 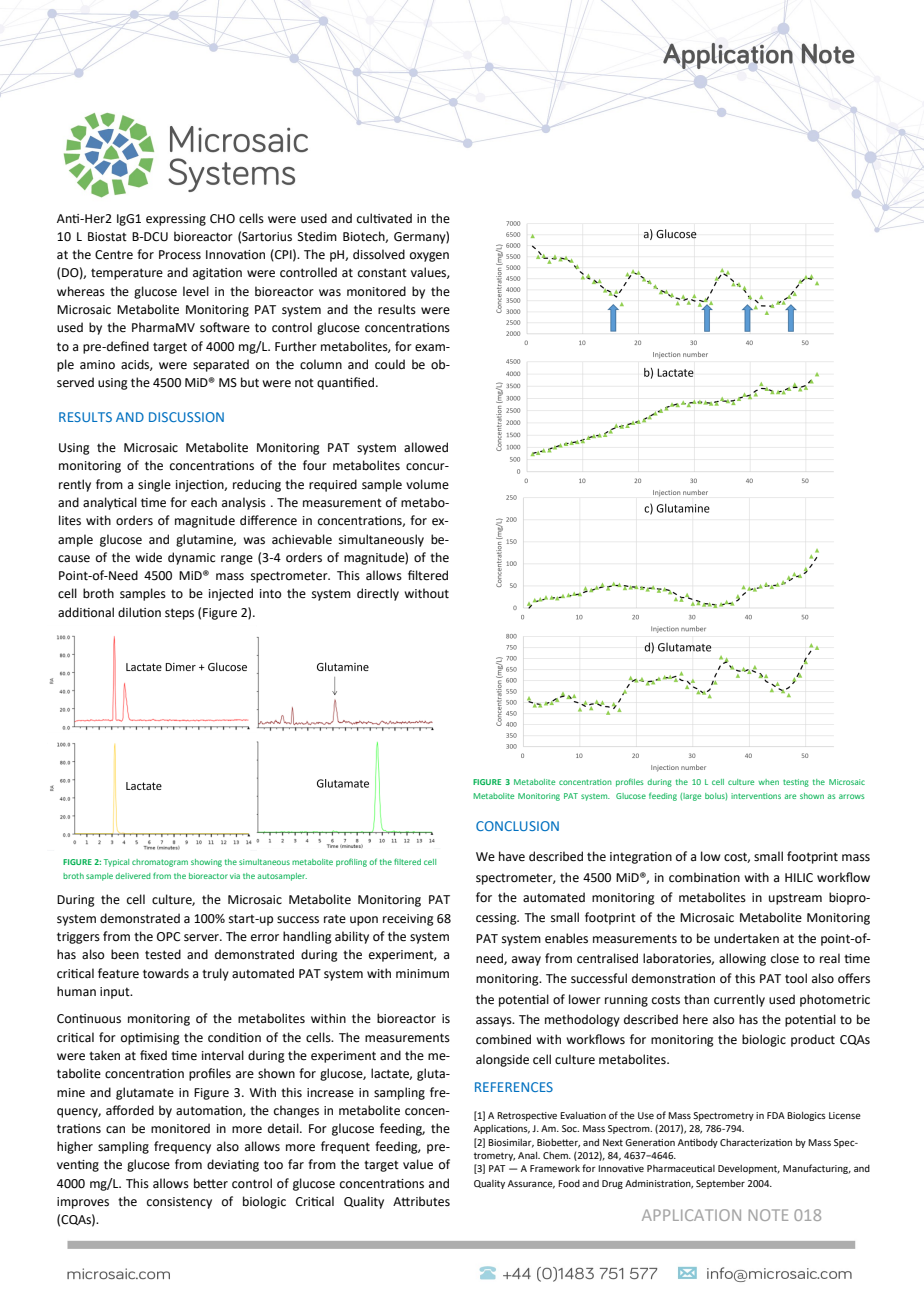 What do you see at coordinates (148, 557) in the document?
I see `wide` at bounding box center [148, 557].
